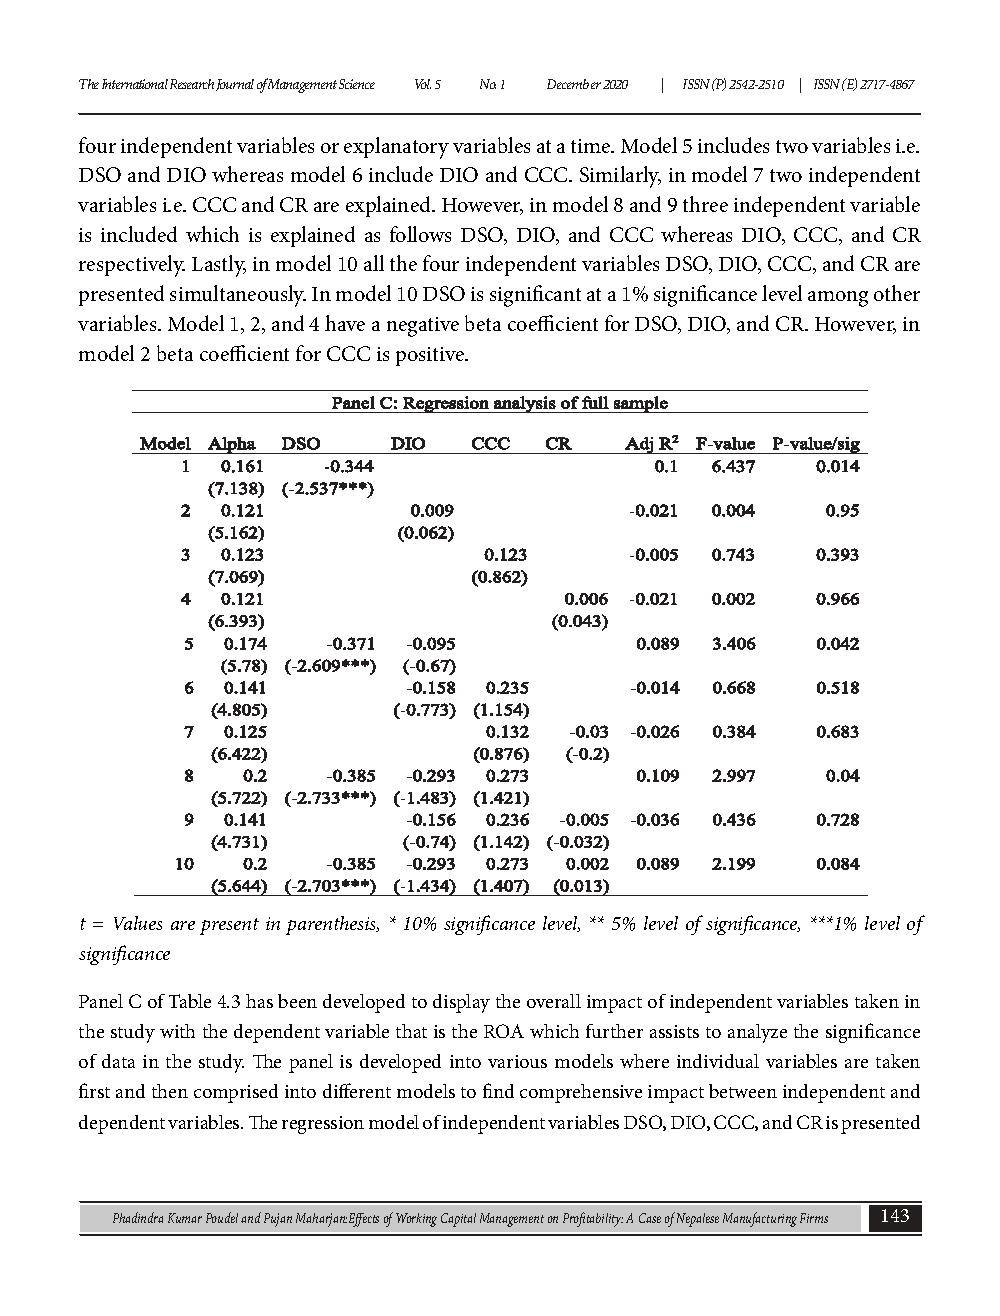 The image size is (1000, 1316). Describe the element at coordinates (138, 923) in the screenshot. I see `Values` at that location.
